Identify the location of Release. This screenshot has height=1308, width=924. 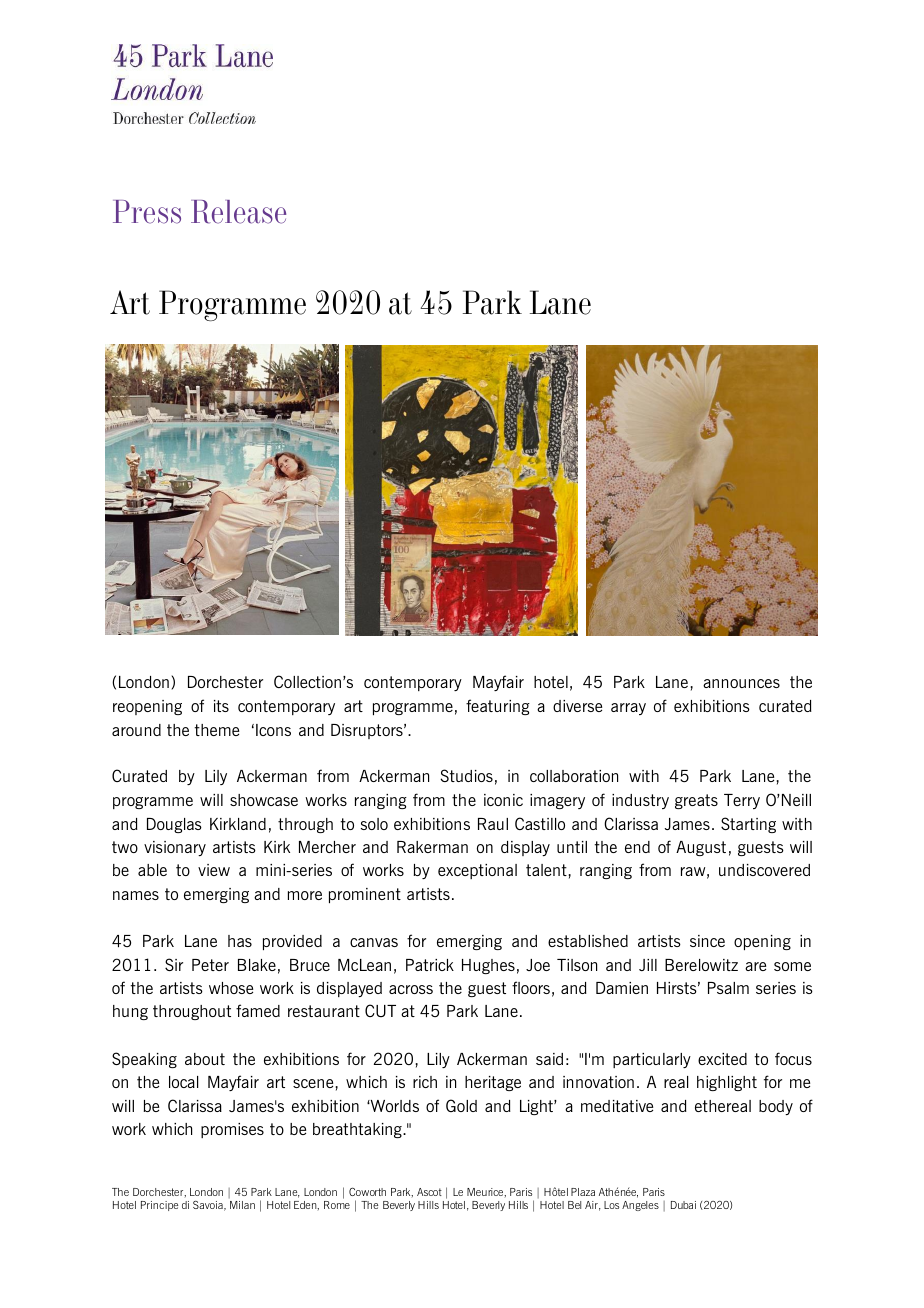
(238, 212).
